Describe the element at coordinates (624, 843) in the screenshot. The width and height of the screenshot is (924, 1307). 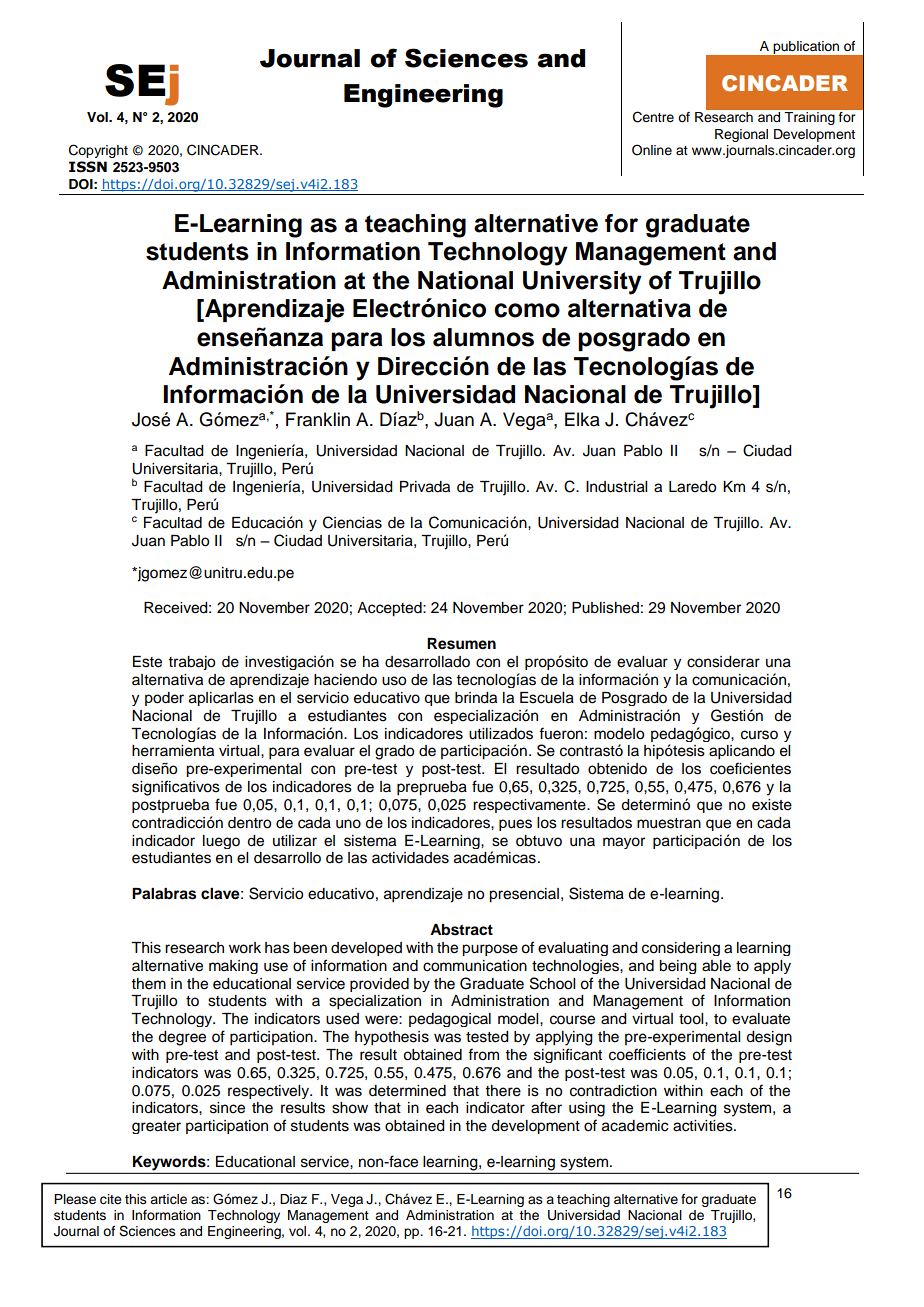
I see `mayor` at that location.
